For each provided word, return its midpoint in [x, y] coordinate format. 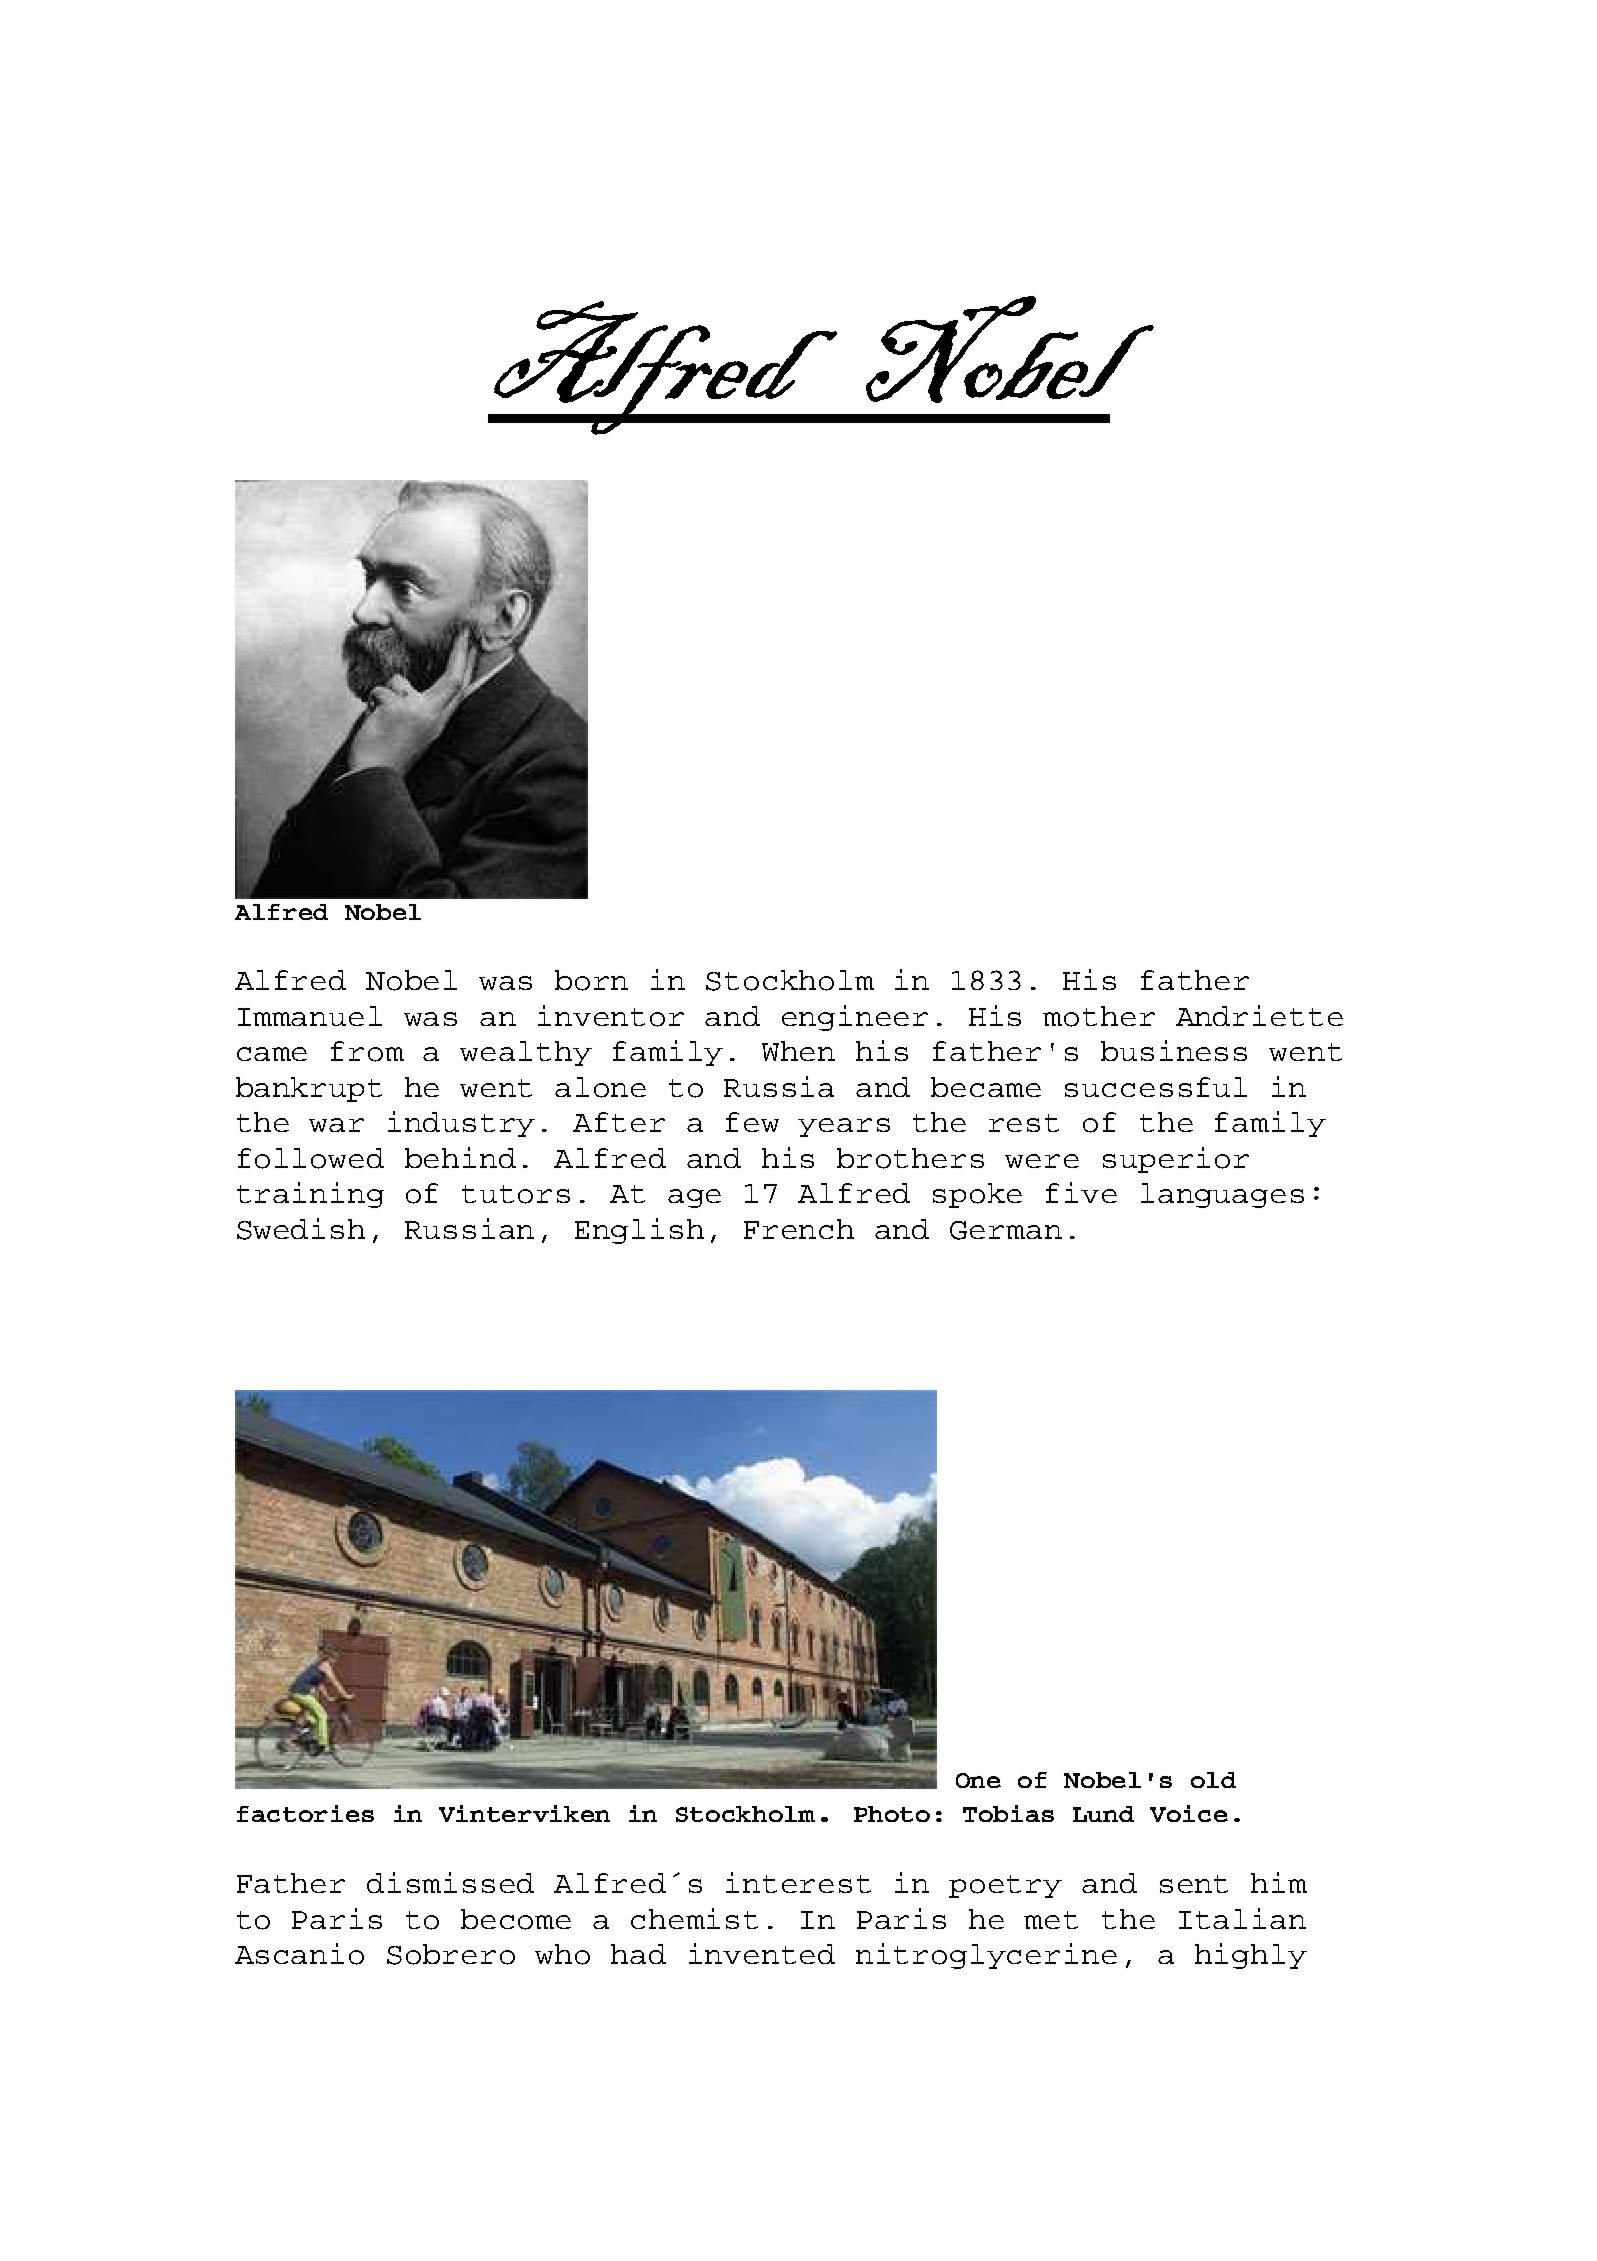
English [639, 1231]
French [799, 1229]
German [1006, 1230]
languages [1222, 1195]
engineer [855, 1018]
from [367, 1051]
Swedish [301, 1229]
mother [1099, 1016]
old [1213, 1780]
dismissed [450, 1882]
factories [305, 1813]
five [1081, 1192]
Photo [892, 1814]
